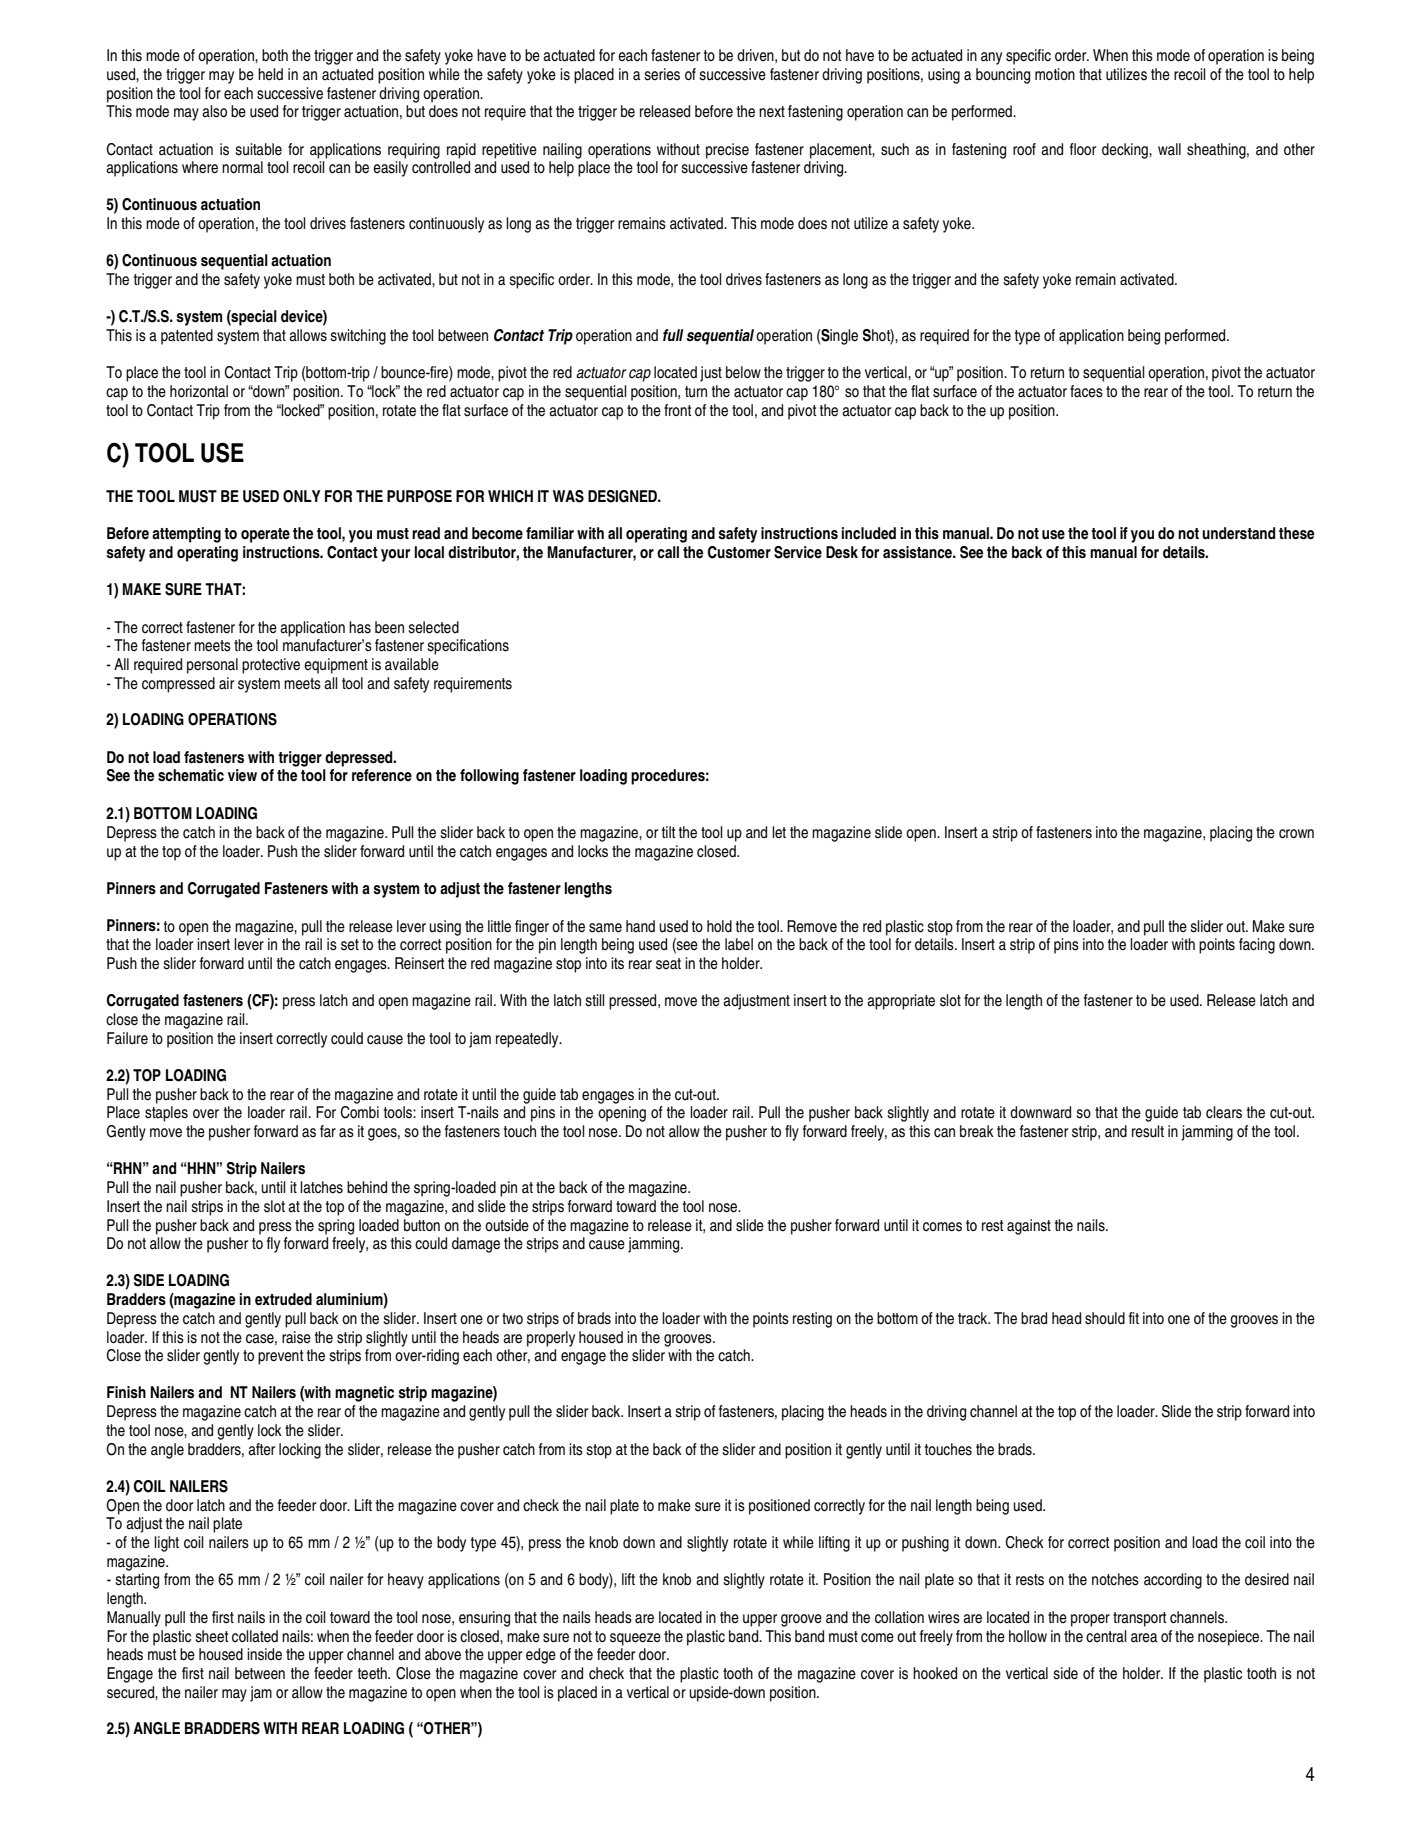 This screenshot has height=1829, width=1413. What do you see at coordinates (255, 1636) in the screenshot?
I see `collated` at bounding box center [255, 1636].
